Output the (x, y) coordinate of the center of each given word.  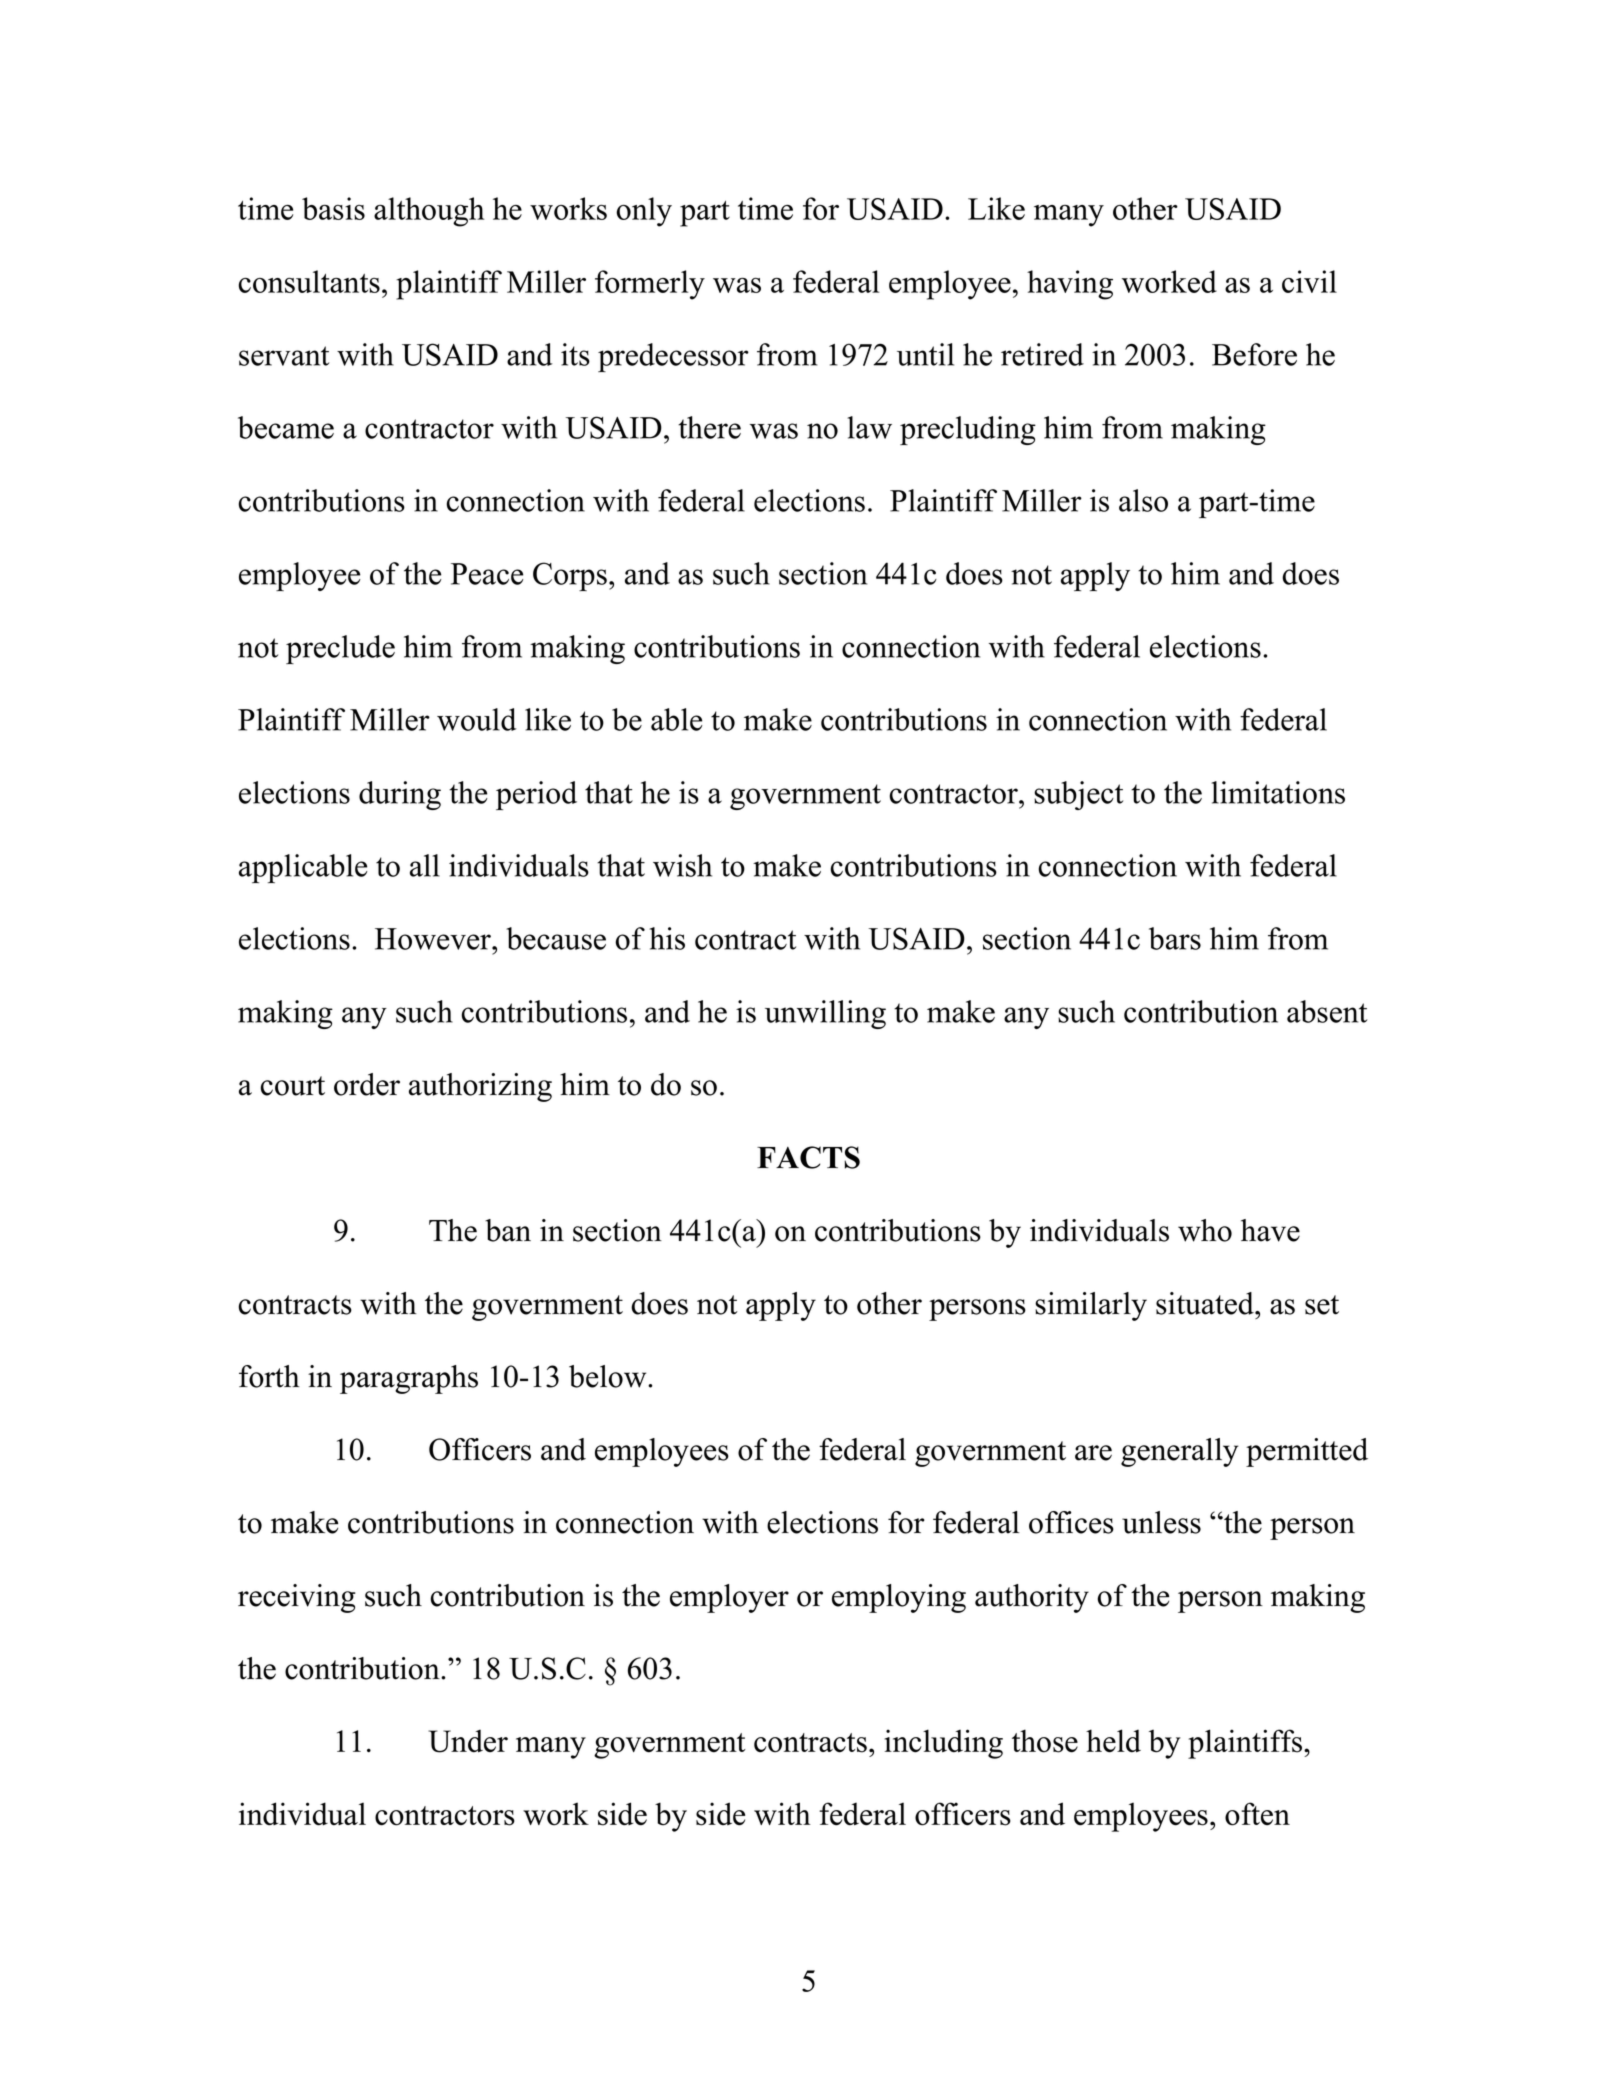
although (429, 212)
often (1257, 1814)
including (943, 1744)
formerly (650, 285)
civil (1309, 281)
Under (468, 1741)
